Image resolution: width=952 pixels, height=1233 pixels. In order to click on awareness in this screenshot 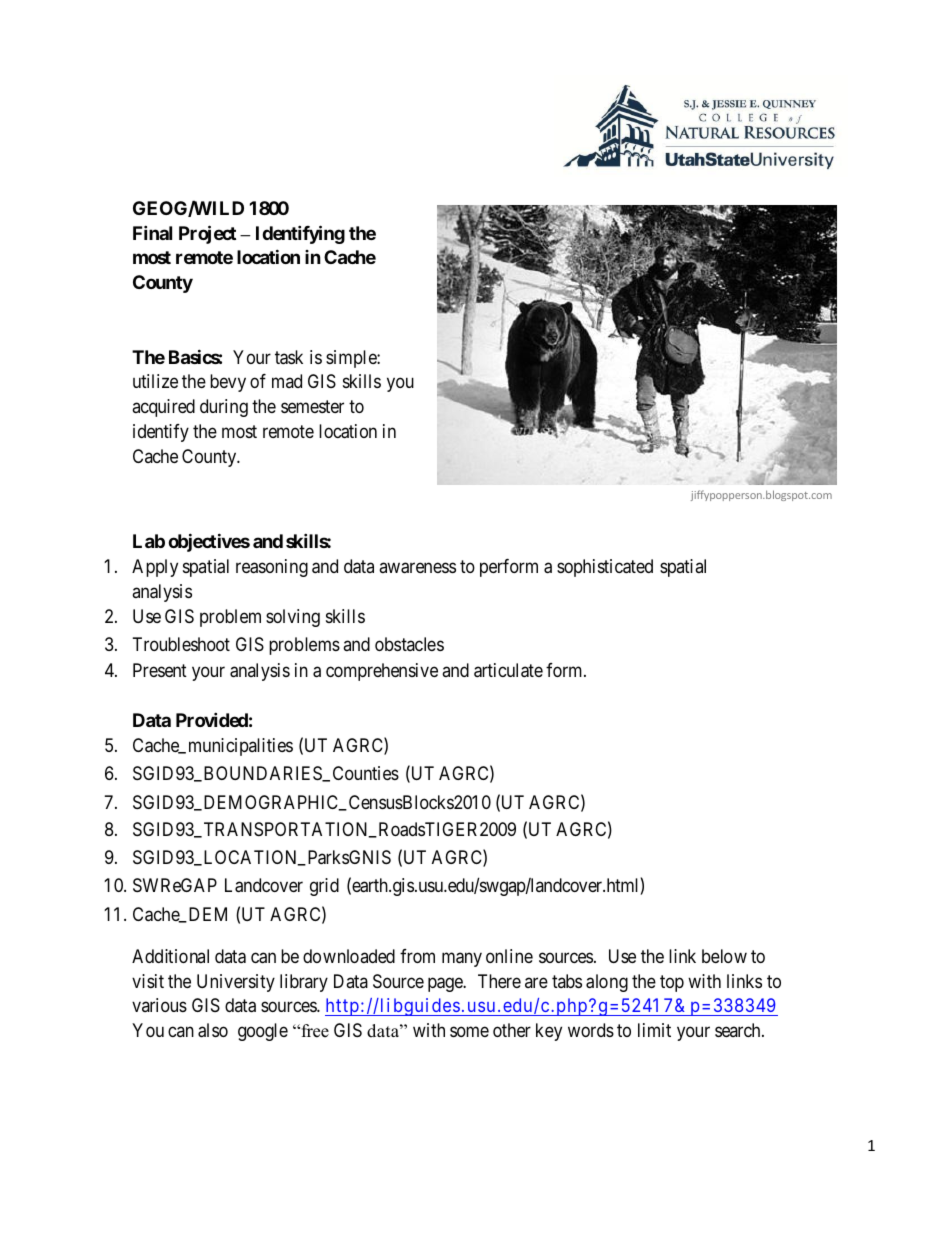, I will do `click(417, 568)`.
